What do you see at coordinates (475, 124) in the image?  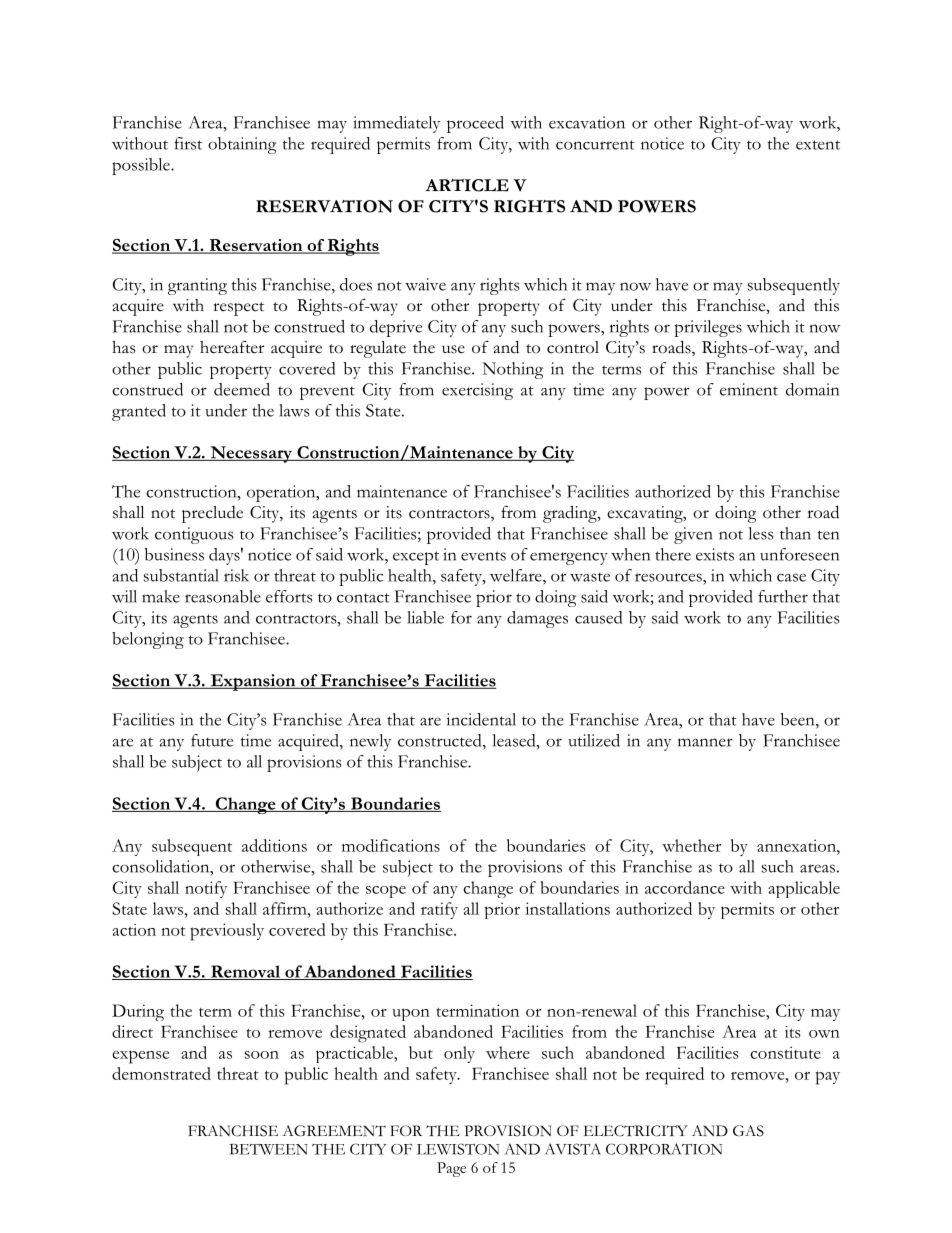 I see `proceed` at bounding box center [475, 124].
